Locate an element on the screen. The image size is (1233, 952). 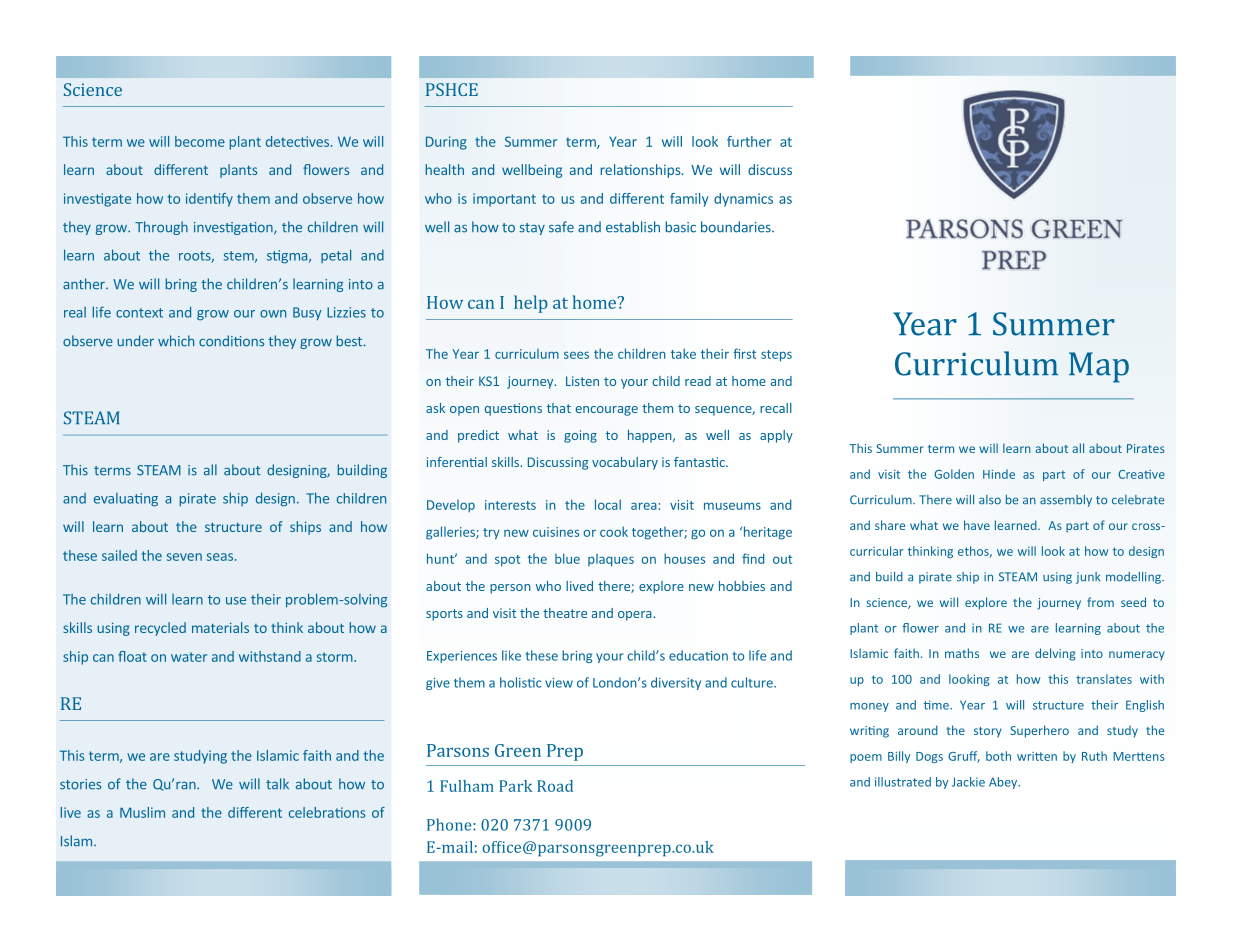
Map is located at coordinates (1099, 367).
